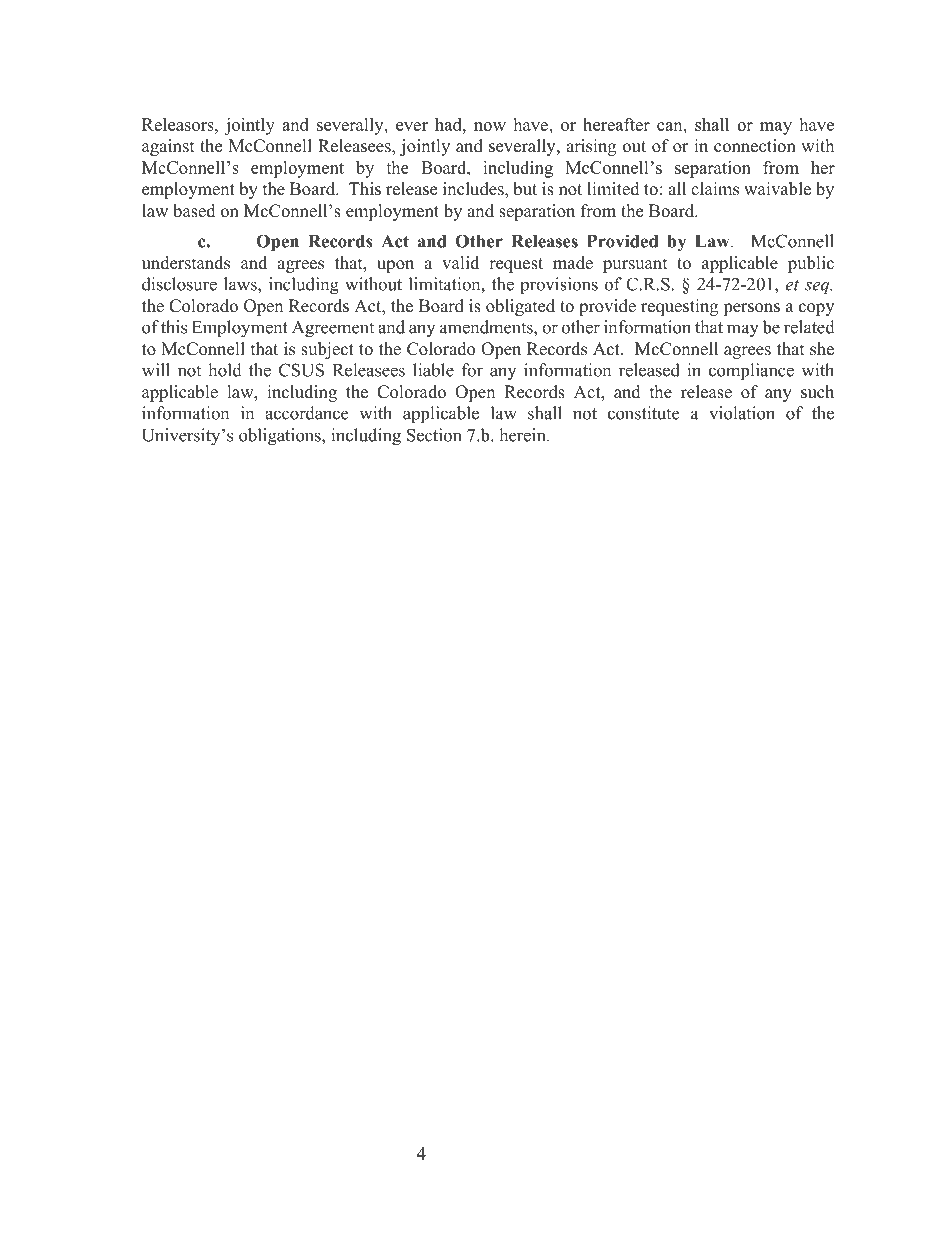  Describe the element at coordinates (520, 307) in the screenshot. I see `obligated` at that location.
